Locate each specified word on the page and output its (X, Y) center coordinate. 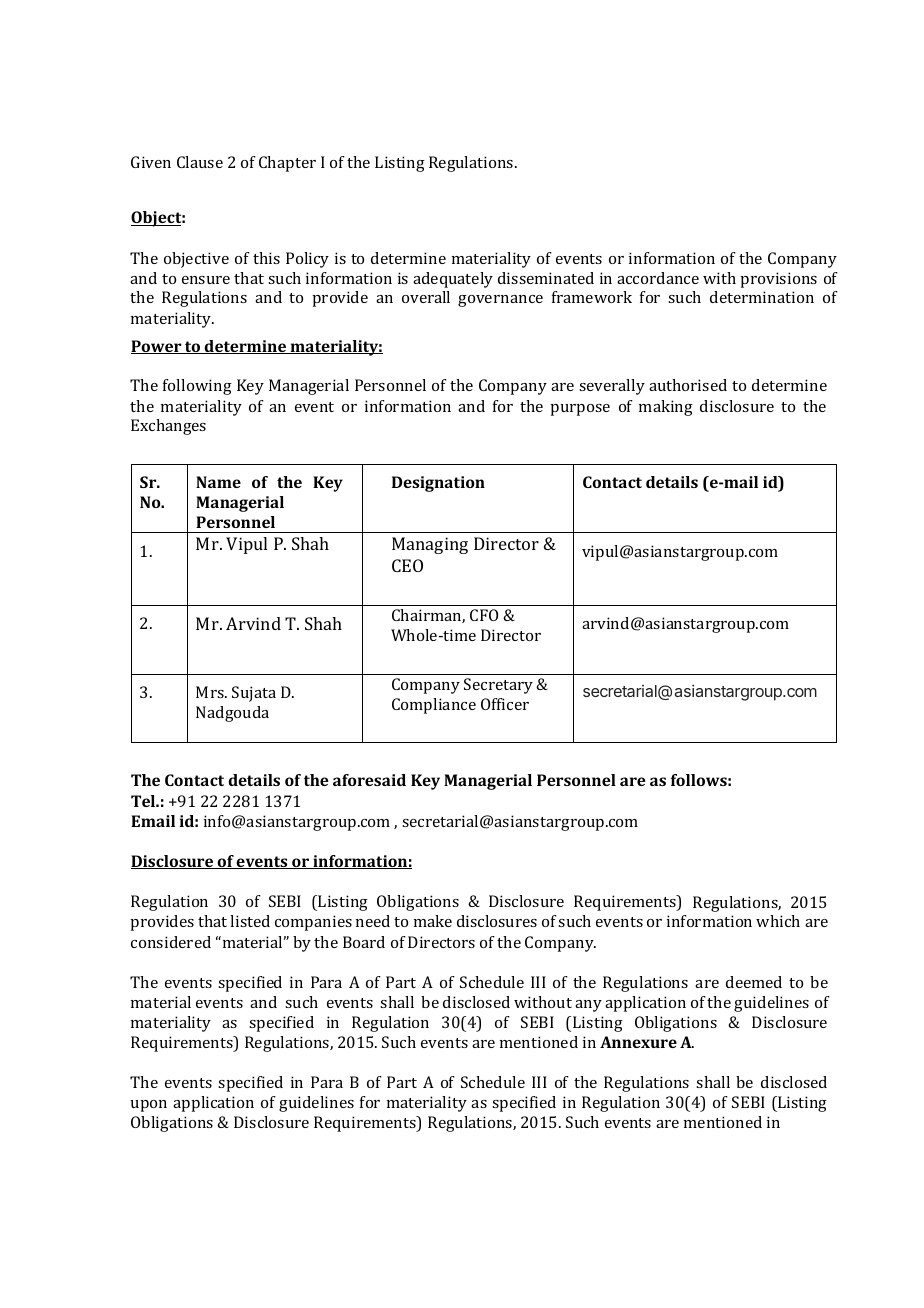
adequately (453, 280)
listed (250, 921)
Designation (438, 484)
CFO (484, 615)
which (778, 921)
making (666, 408)
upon (149, 1106)
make (433, 921)
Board (364, 942)
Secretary (498, 686)
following (197, 387)
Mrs (211, 692)
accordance (658, 278)
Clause (200, 162)
